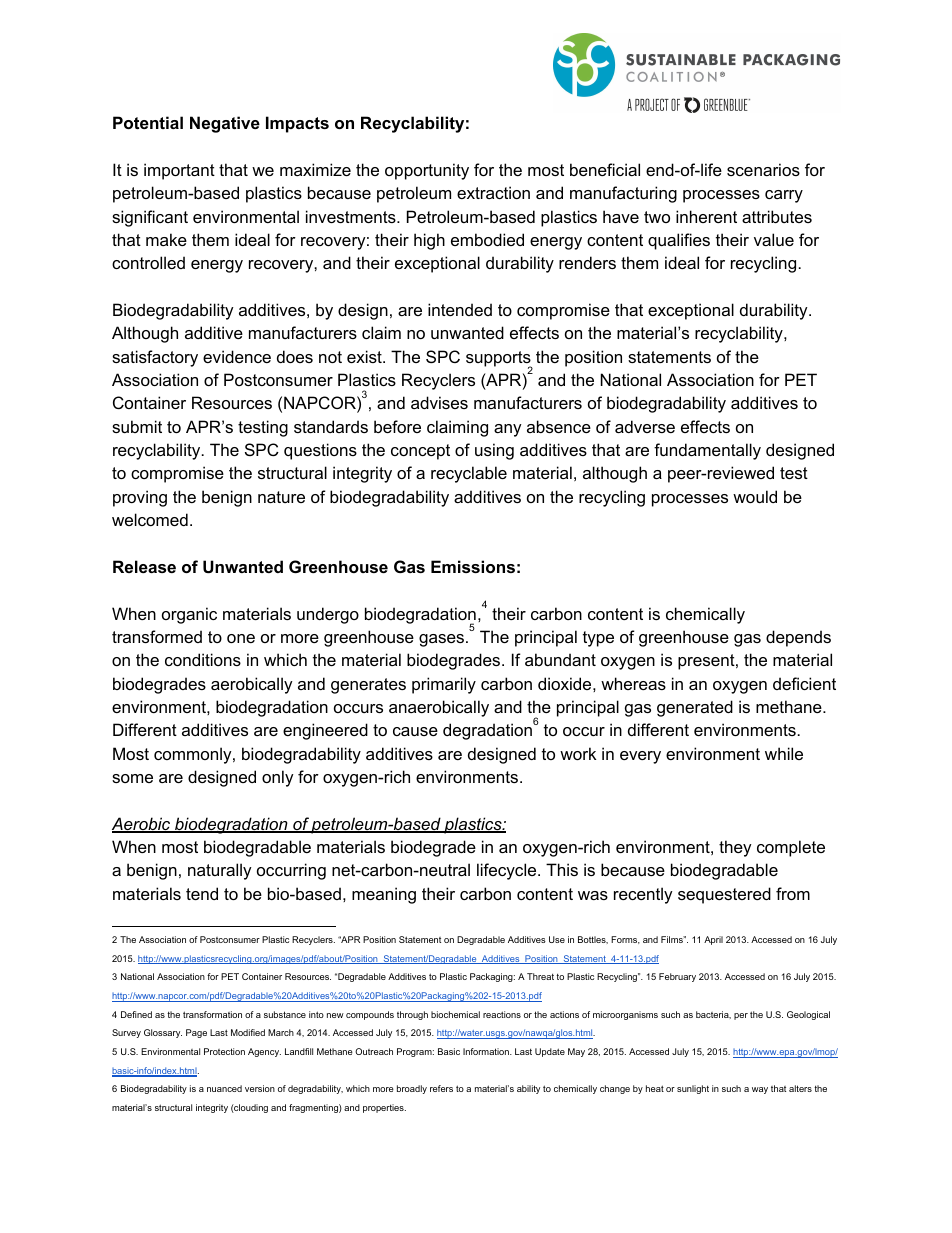 This screenshot has width=952, height=1233. Describe the element at coordinates (763, 169) in the screenshot. I see `scenarios` at that location.
